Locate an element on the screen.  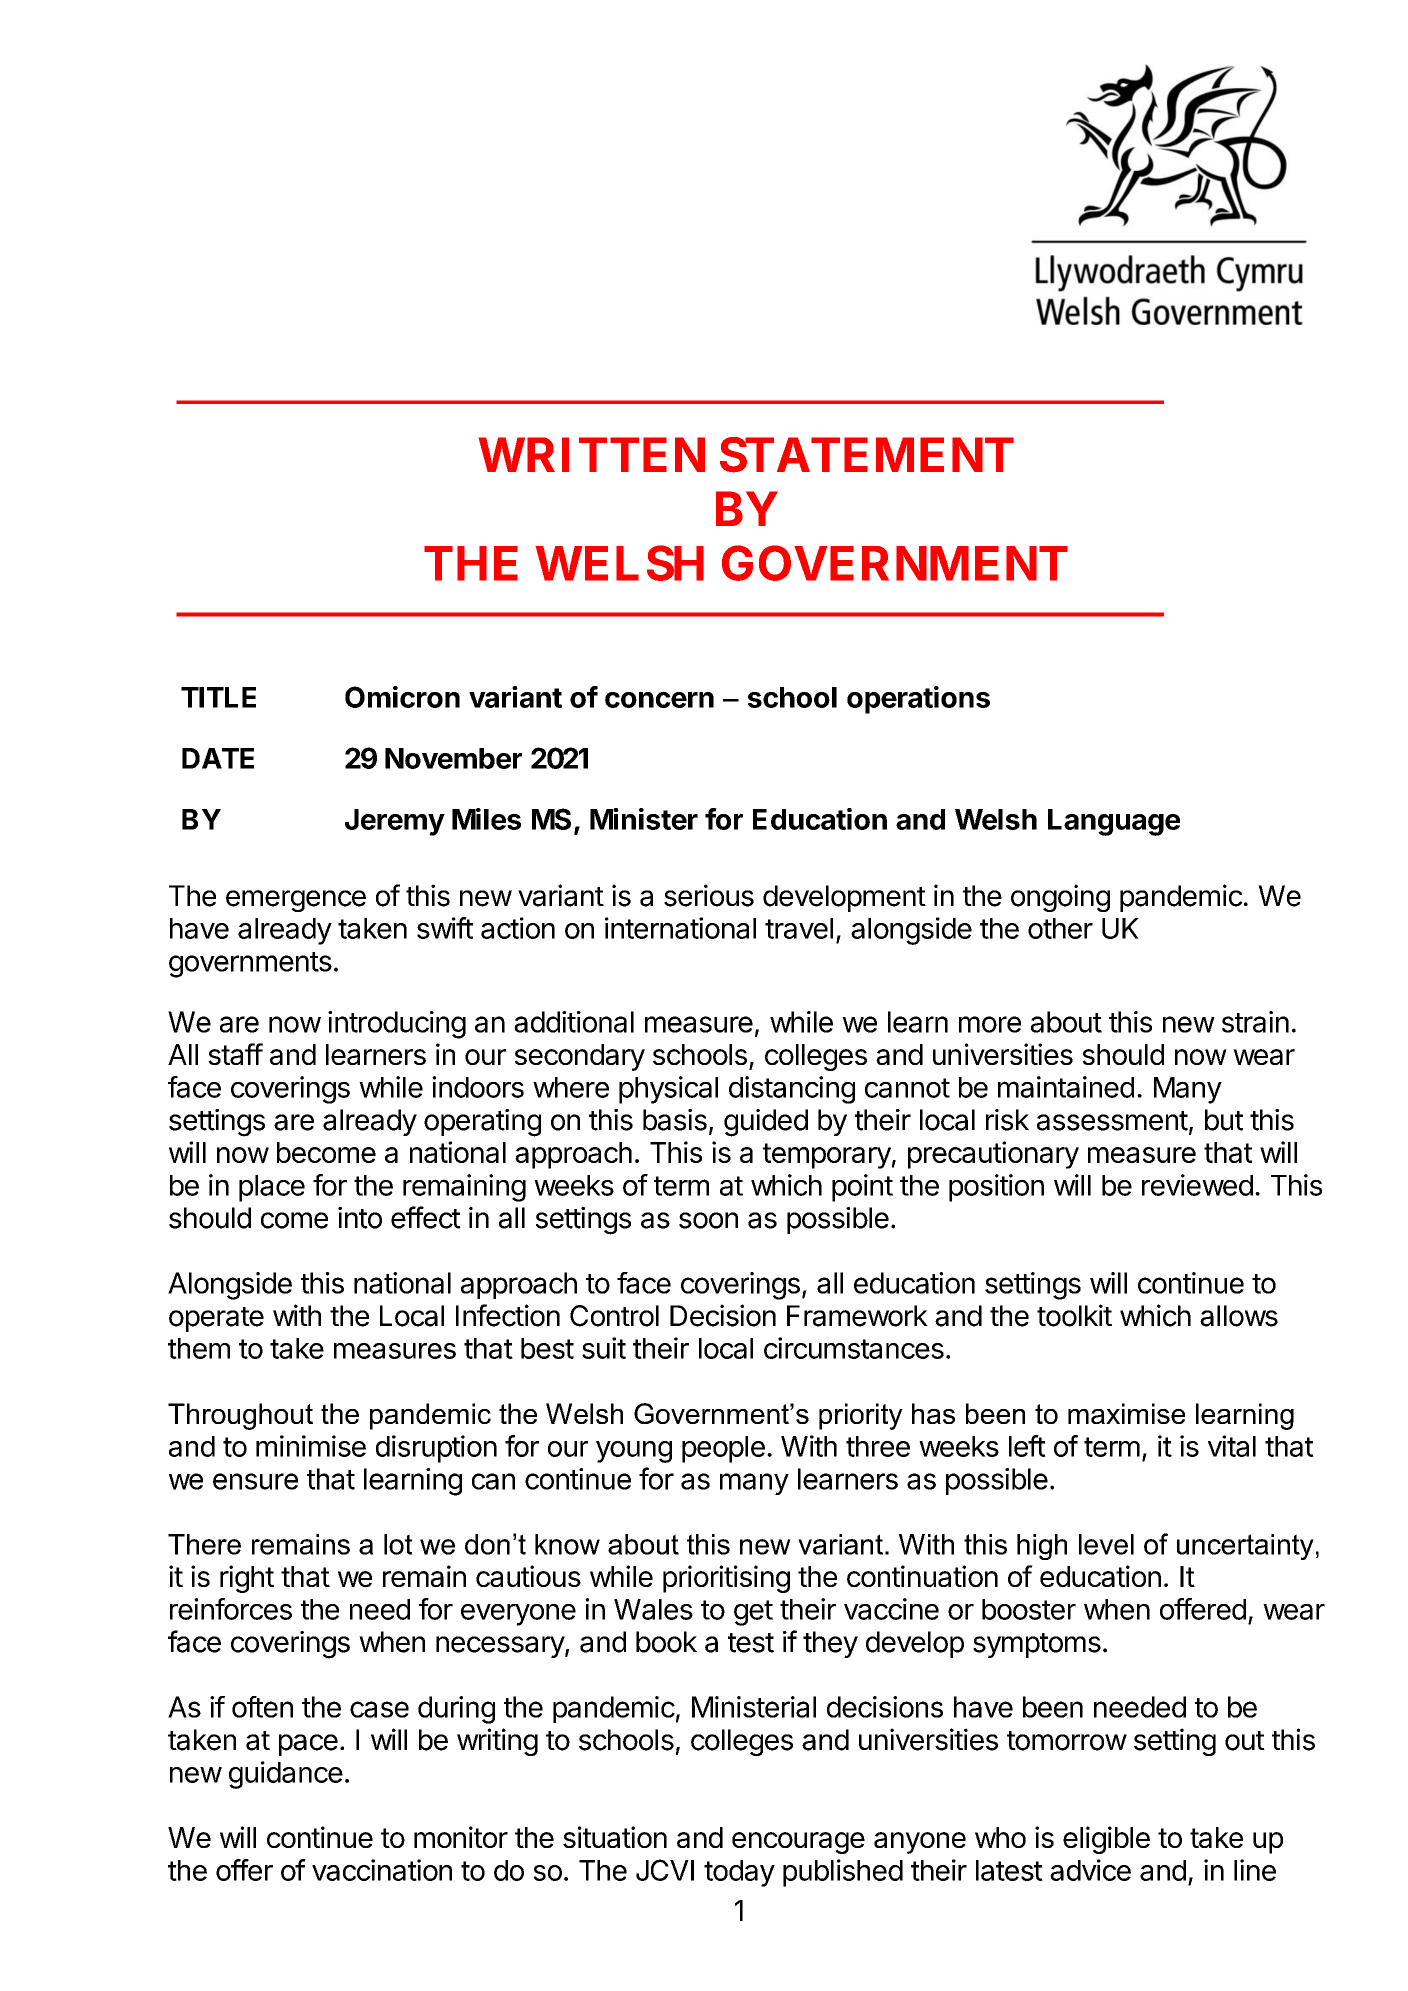
level is located at coordinates (1106, 1544).
